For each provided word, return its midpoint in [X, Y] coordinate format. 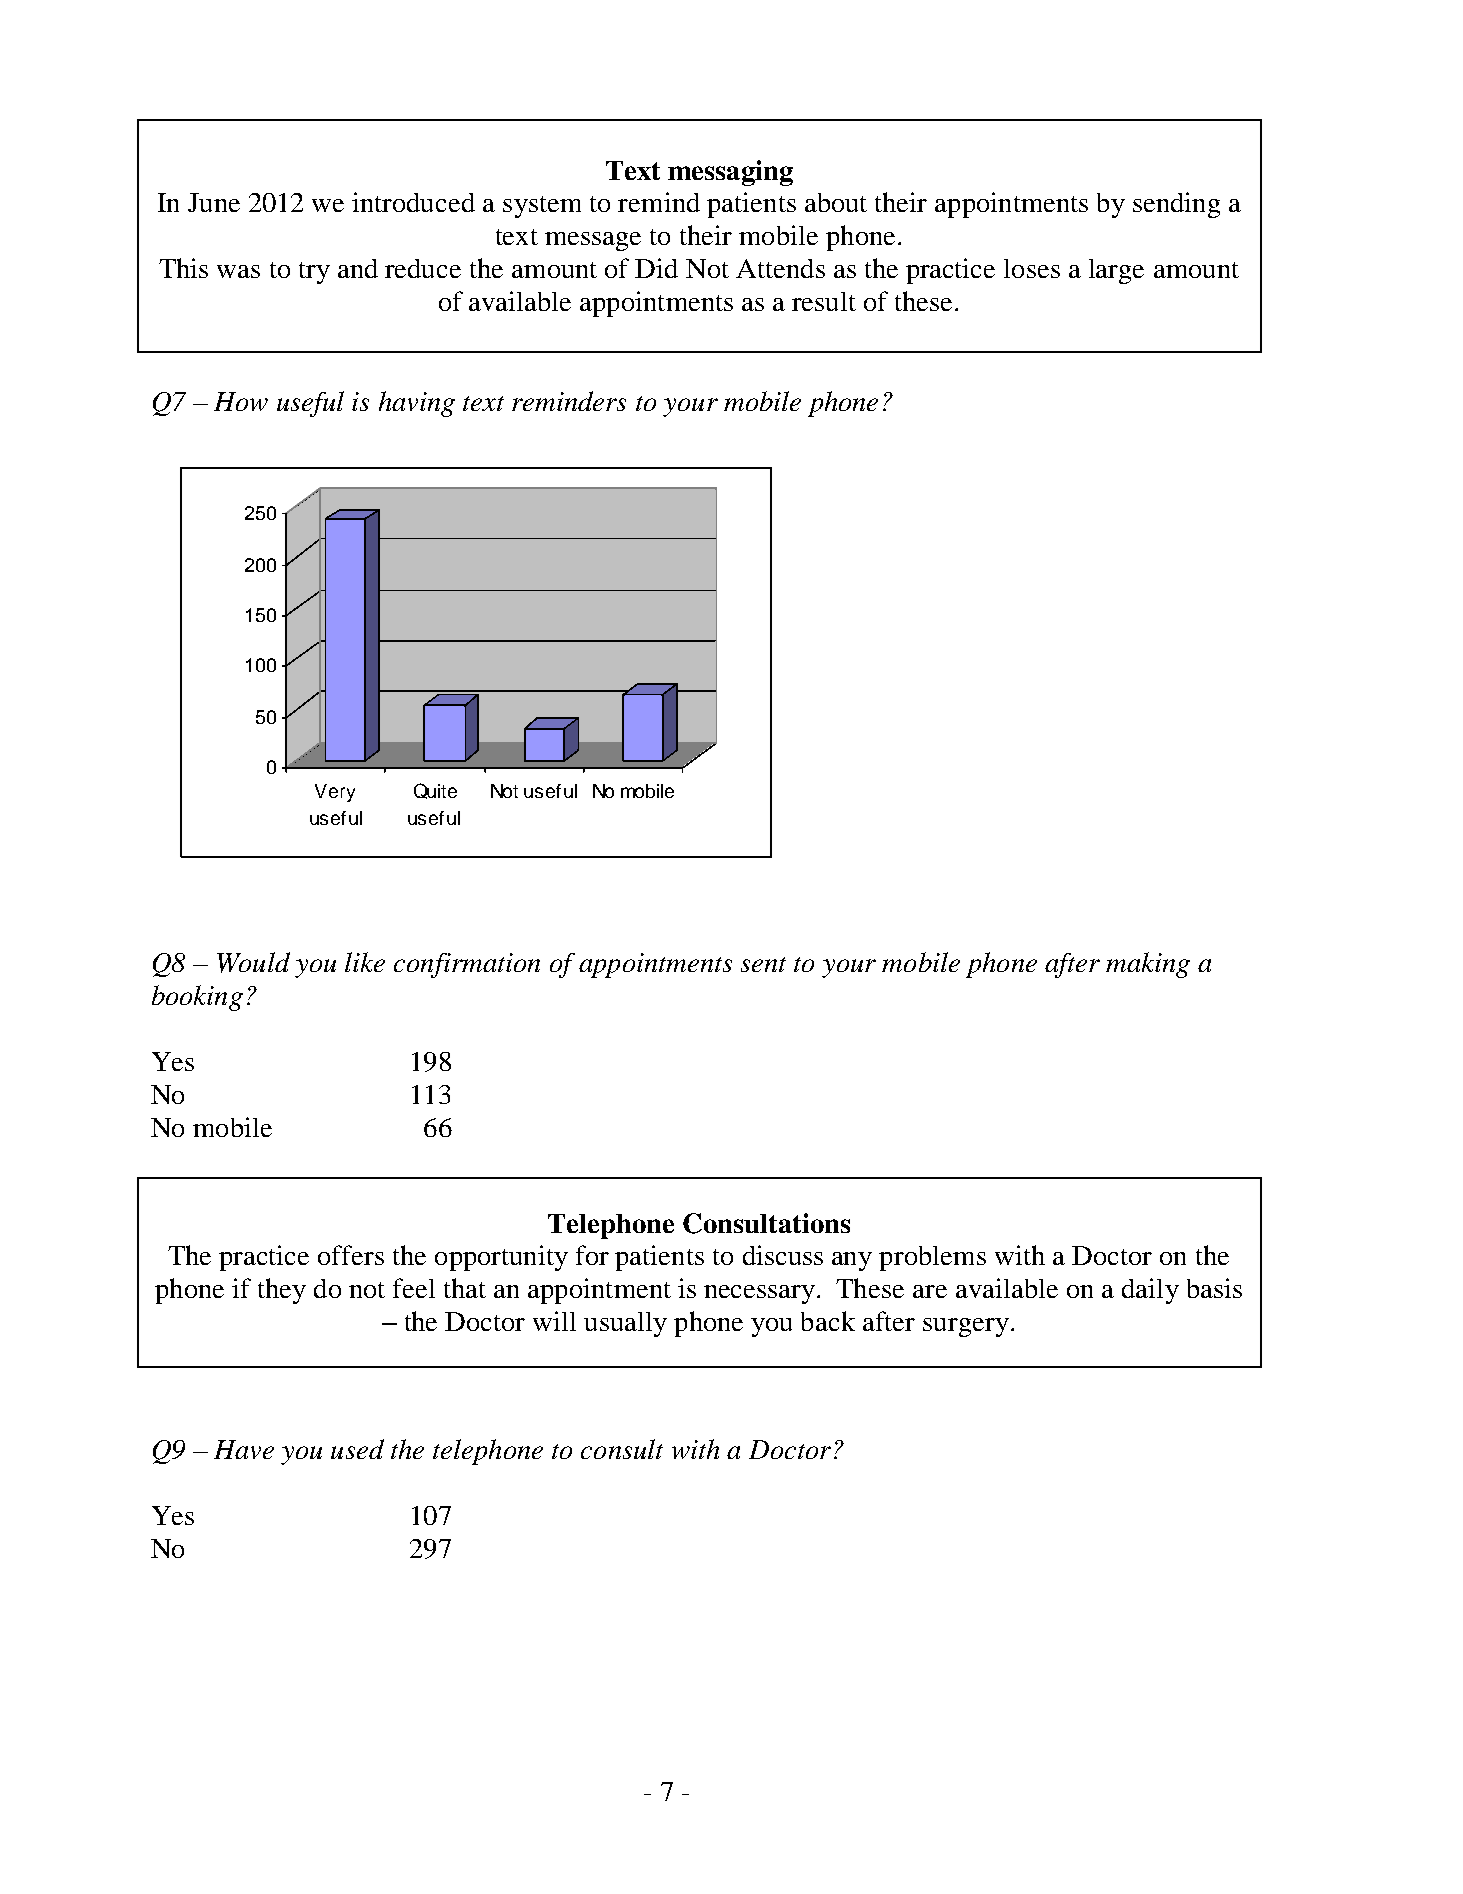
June [214, 202]
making [1148, 965]
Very [335, 793]
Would [253, 962]
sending [1176, 205]
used [357, 1449]
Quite [435, 791]
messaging [730, 173]
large [1116, 271]
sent [763, 964]
